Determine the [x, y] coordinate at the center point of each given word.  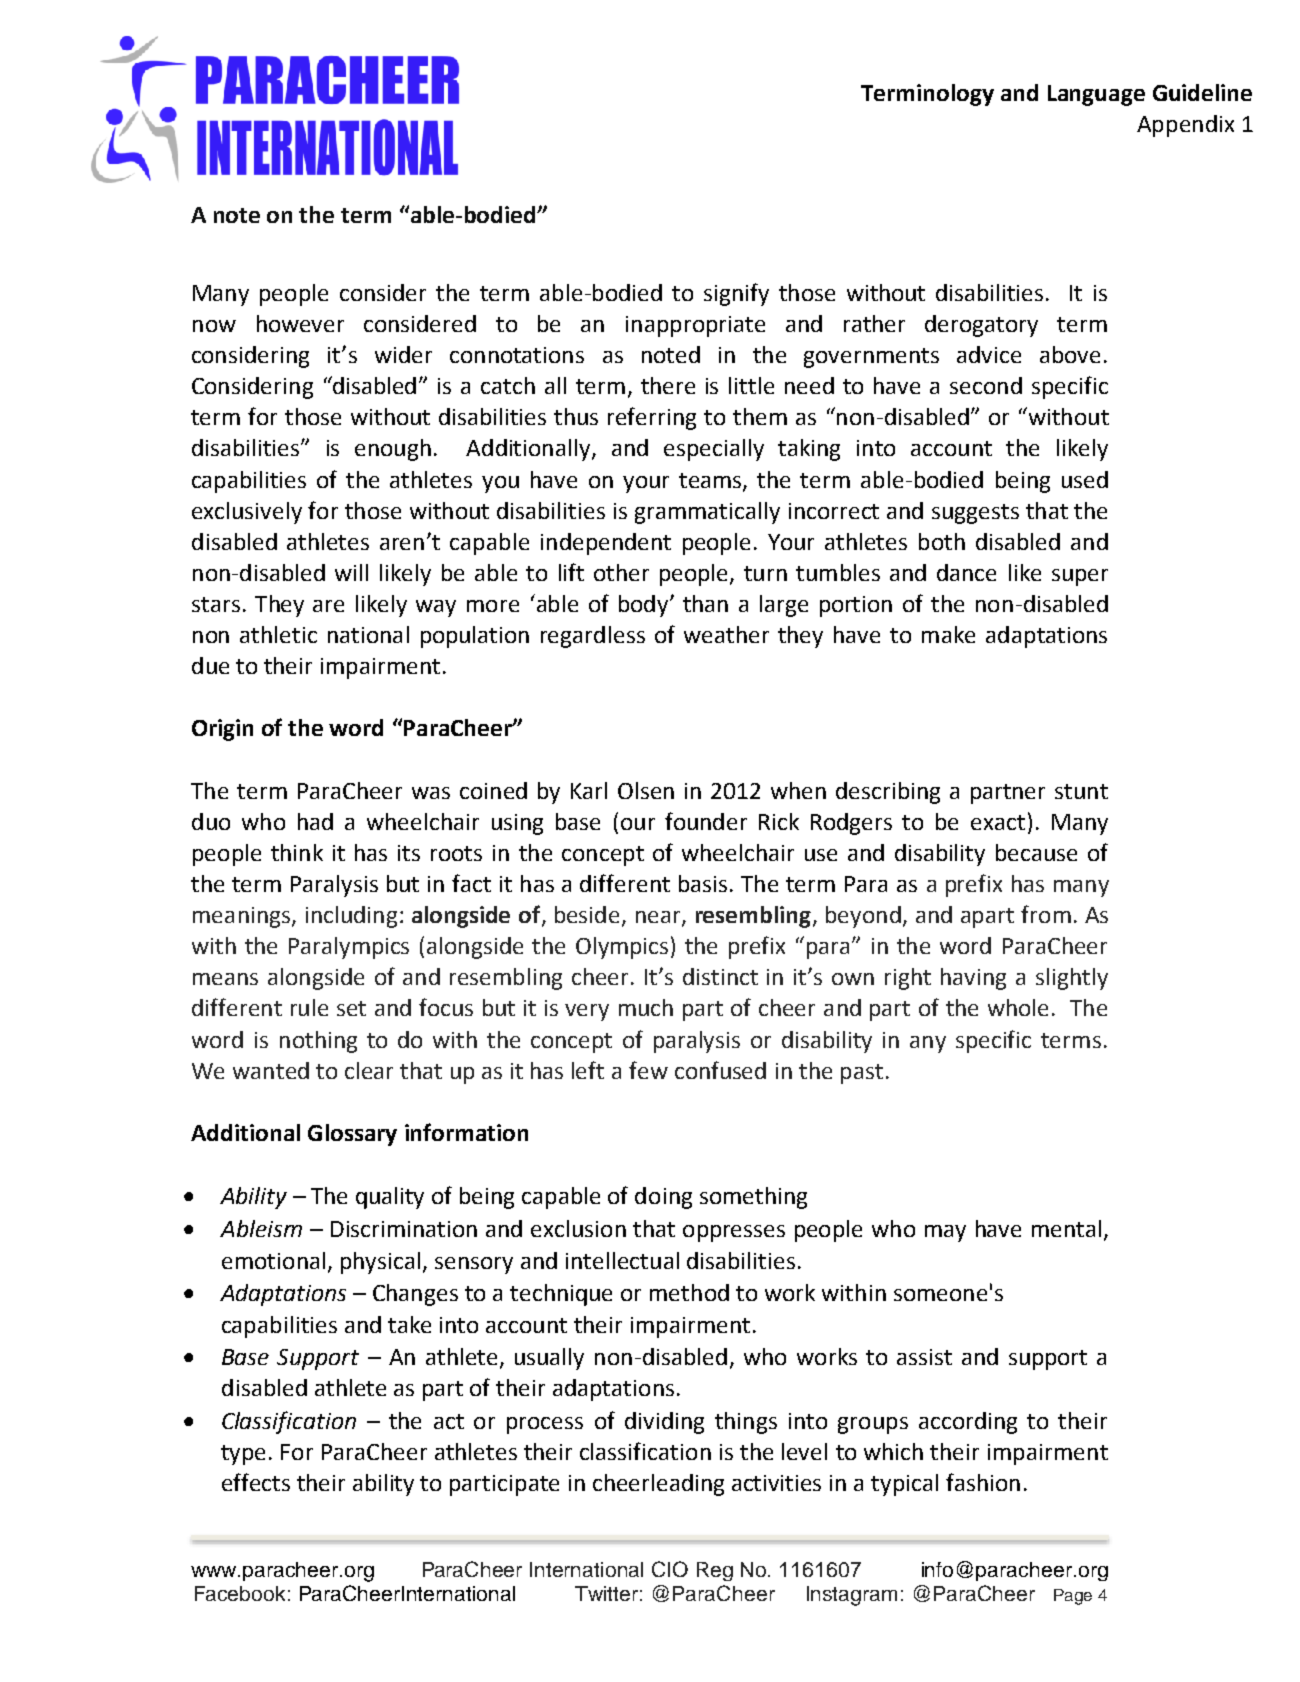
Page [1073, 1597]
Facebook [240, 1593]
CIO [670, 1569]
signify [736, 294]
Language [1096, 95]
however [300, 323]
